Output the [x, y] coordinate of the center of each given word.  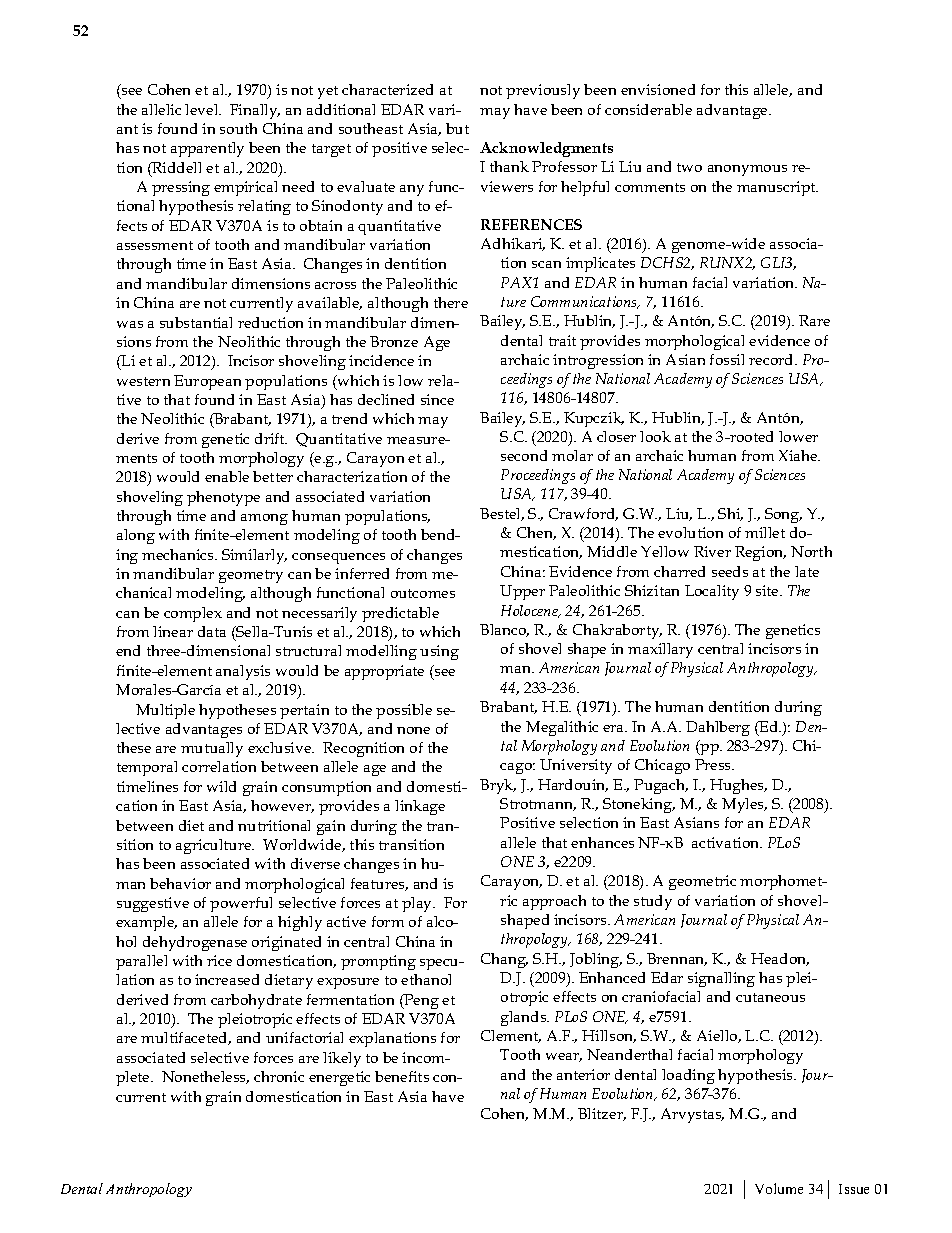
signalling [721, 979]
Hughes [738, 786]
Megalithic [562, 728]
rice [219, 960]
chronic [279, 1076]
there [451, 302]
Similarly [254, 556]
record [772, 359]
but [457, 128]
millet [765, 532]
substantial [196, 322]
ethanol [426, 979]
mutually [212, 749]
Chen [536, 533]
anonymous [747, 170]
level [203, 109]
